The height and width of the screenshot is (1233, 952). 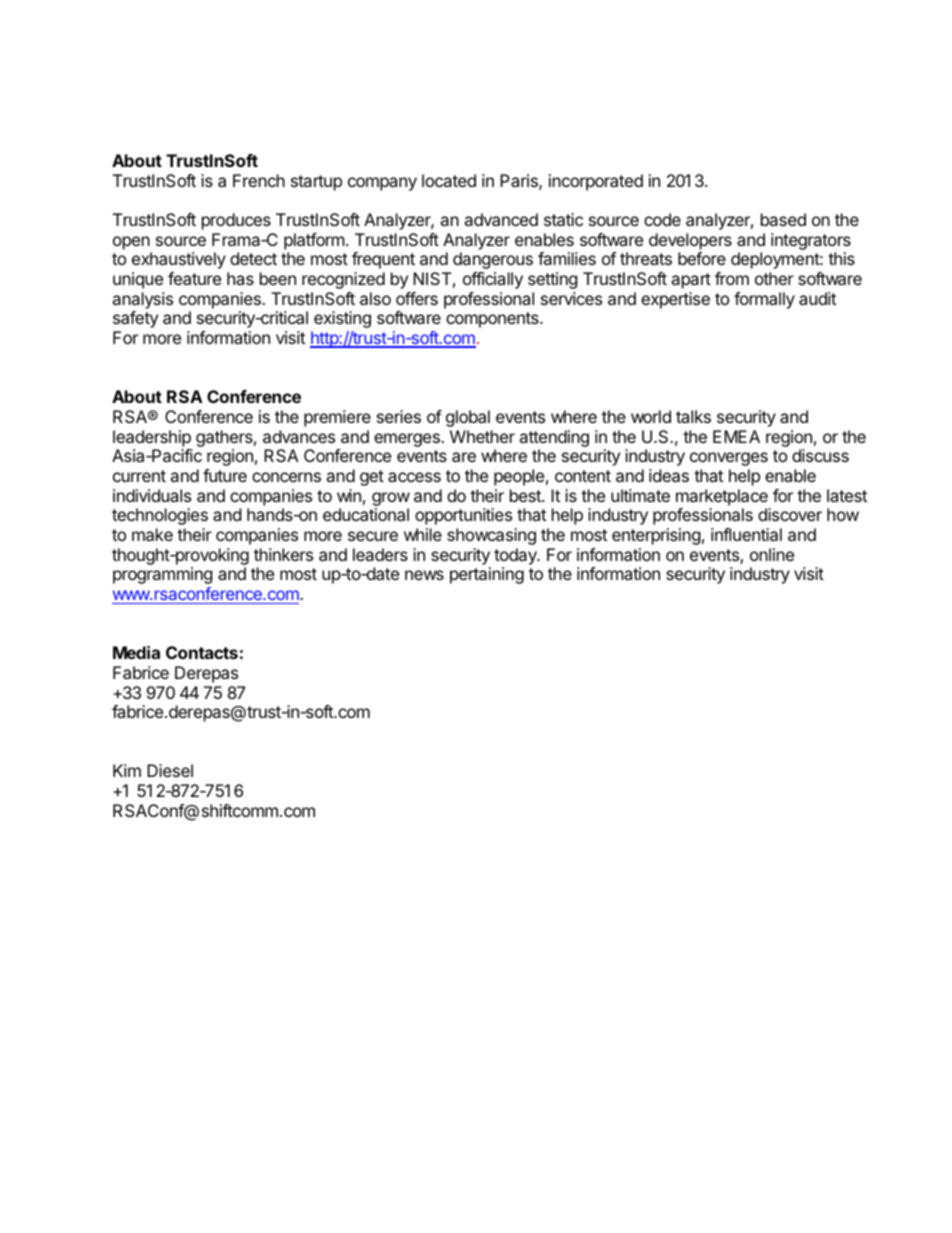 What do you see at coordinates (729, 459) in the screenshot?
I see `converges` at bounding box center [729, 459].
